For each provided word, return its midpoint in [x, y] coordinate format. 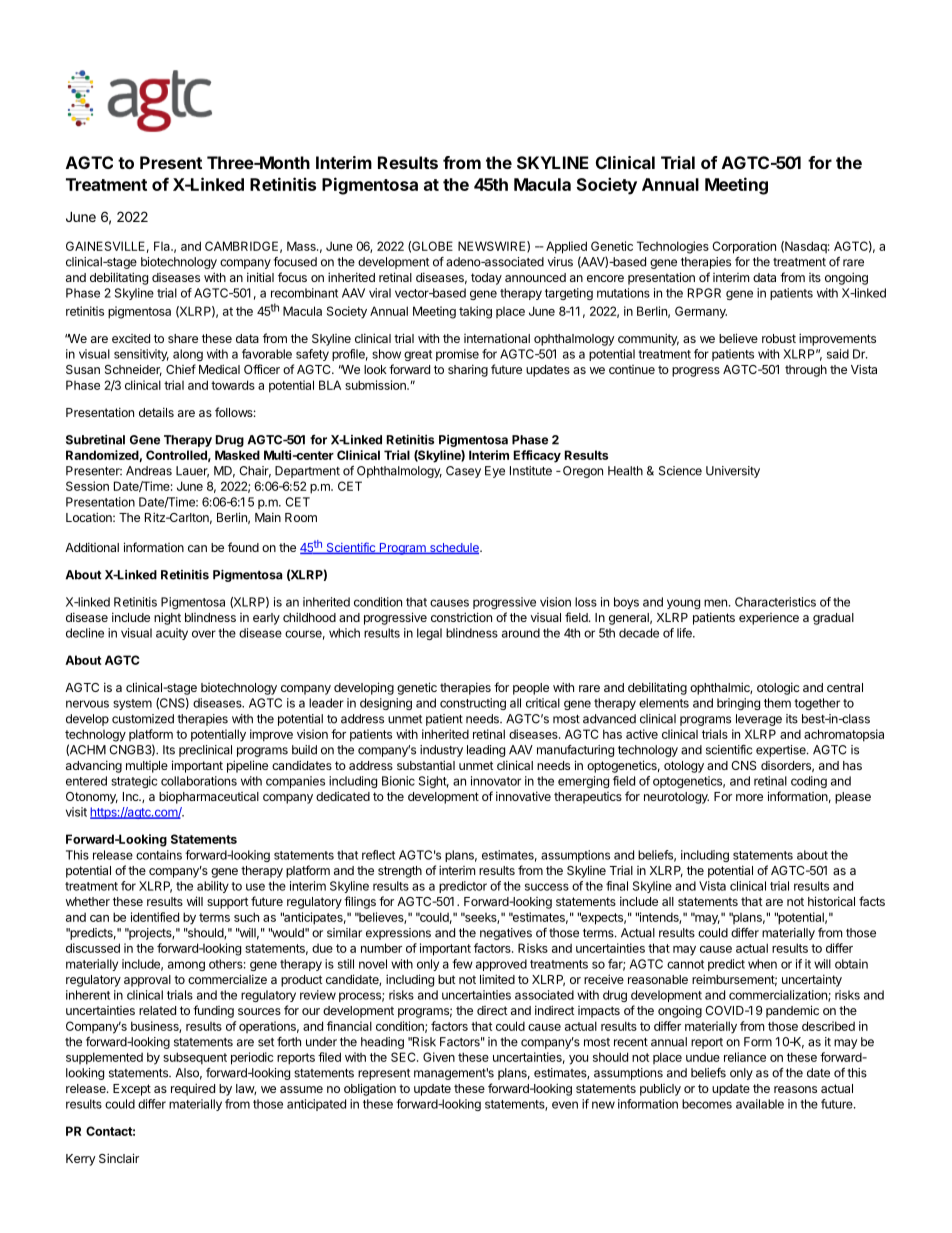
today [486, 279]
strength [400, 872]
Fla [163, 246]
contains [159, 855]
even [565, 1105]
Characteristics [775, 602]
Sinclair [119, 1158]
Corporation [744, 247]
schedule [454, 548]
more [749, 797]
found [243, 547]
